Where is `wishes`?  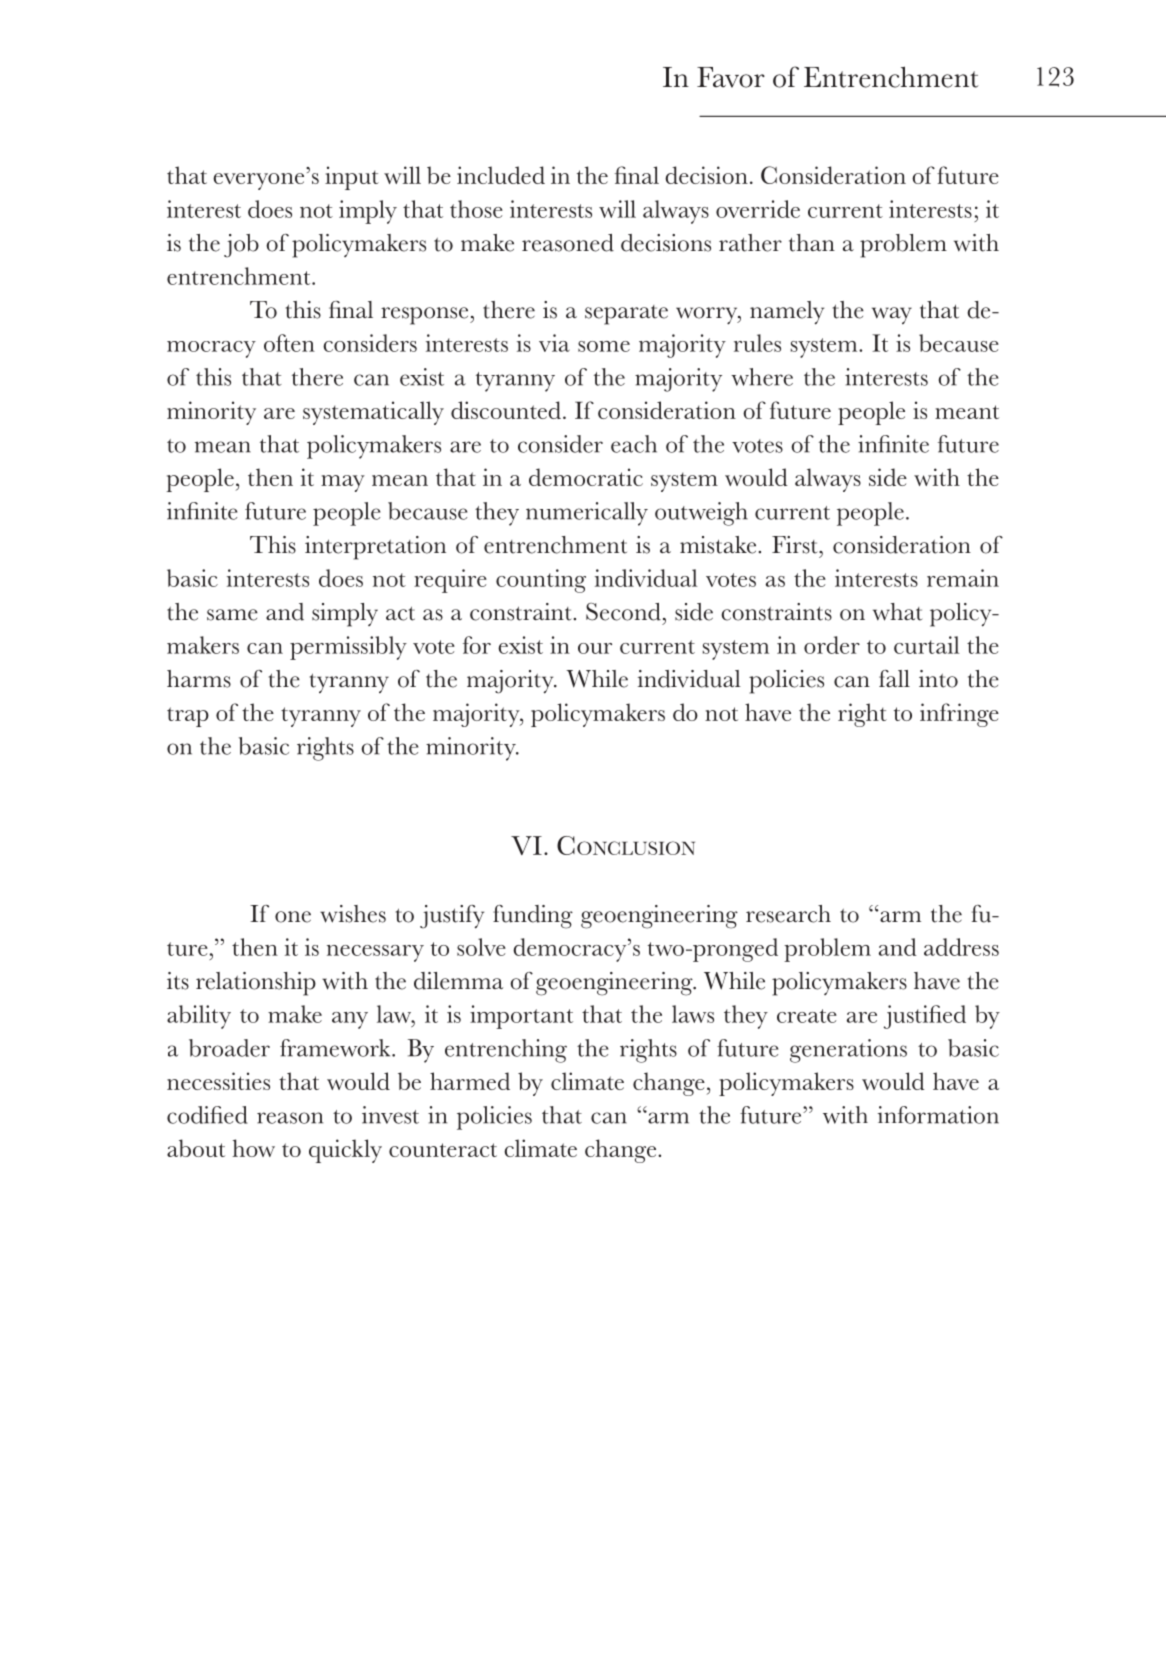 wishes is located at coordinates (353, 914).
